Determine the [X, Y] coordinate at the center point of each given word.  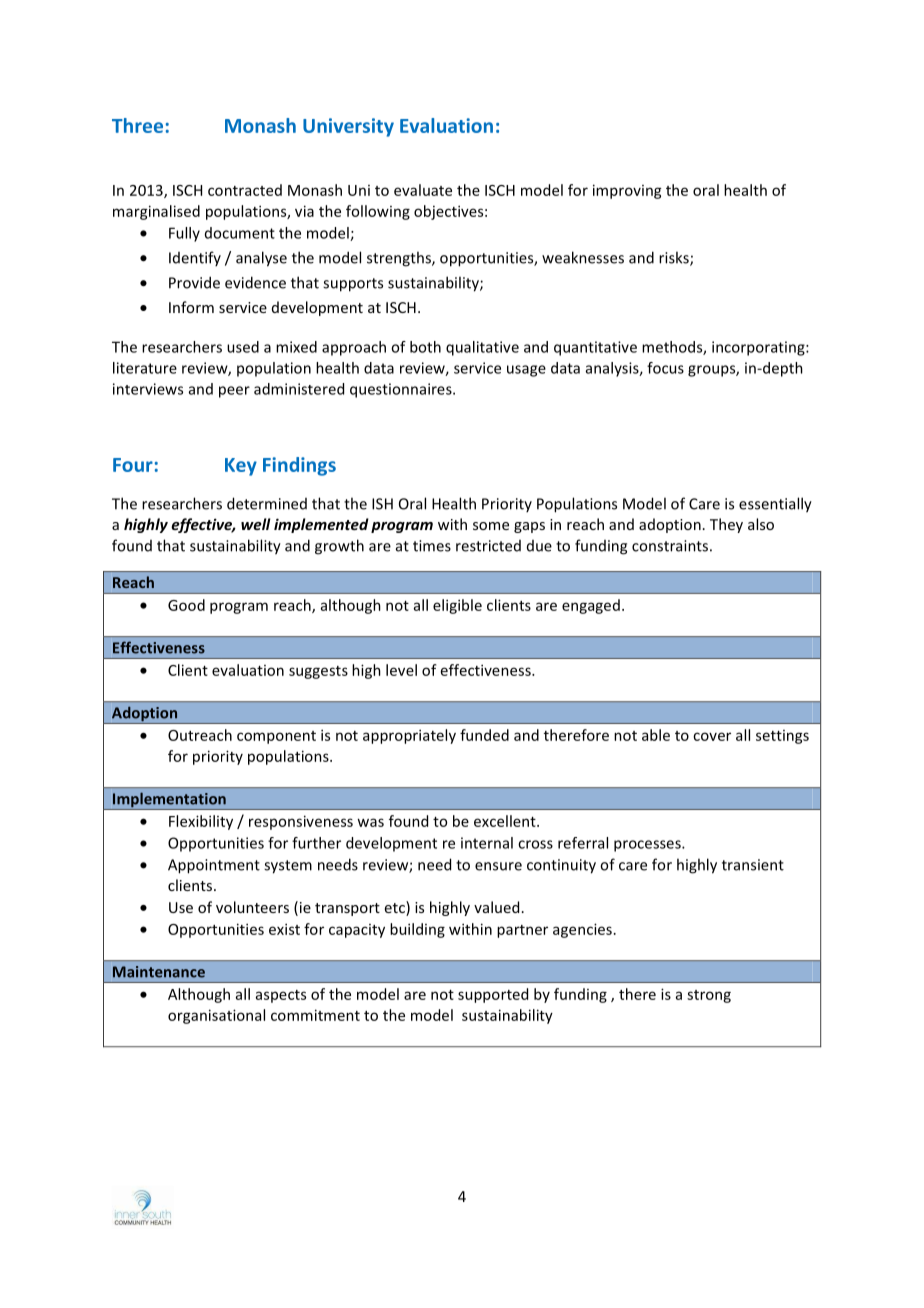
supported [493, 995]
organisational [216, 1016]
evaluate [423, 190]
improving [627, 191]
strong [709, 996]
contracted [245, 190]
